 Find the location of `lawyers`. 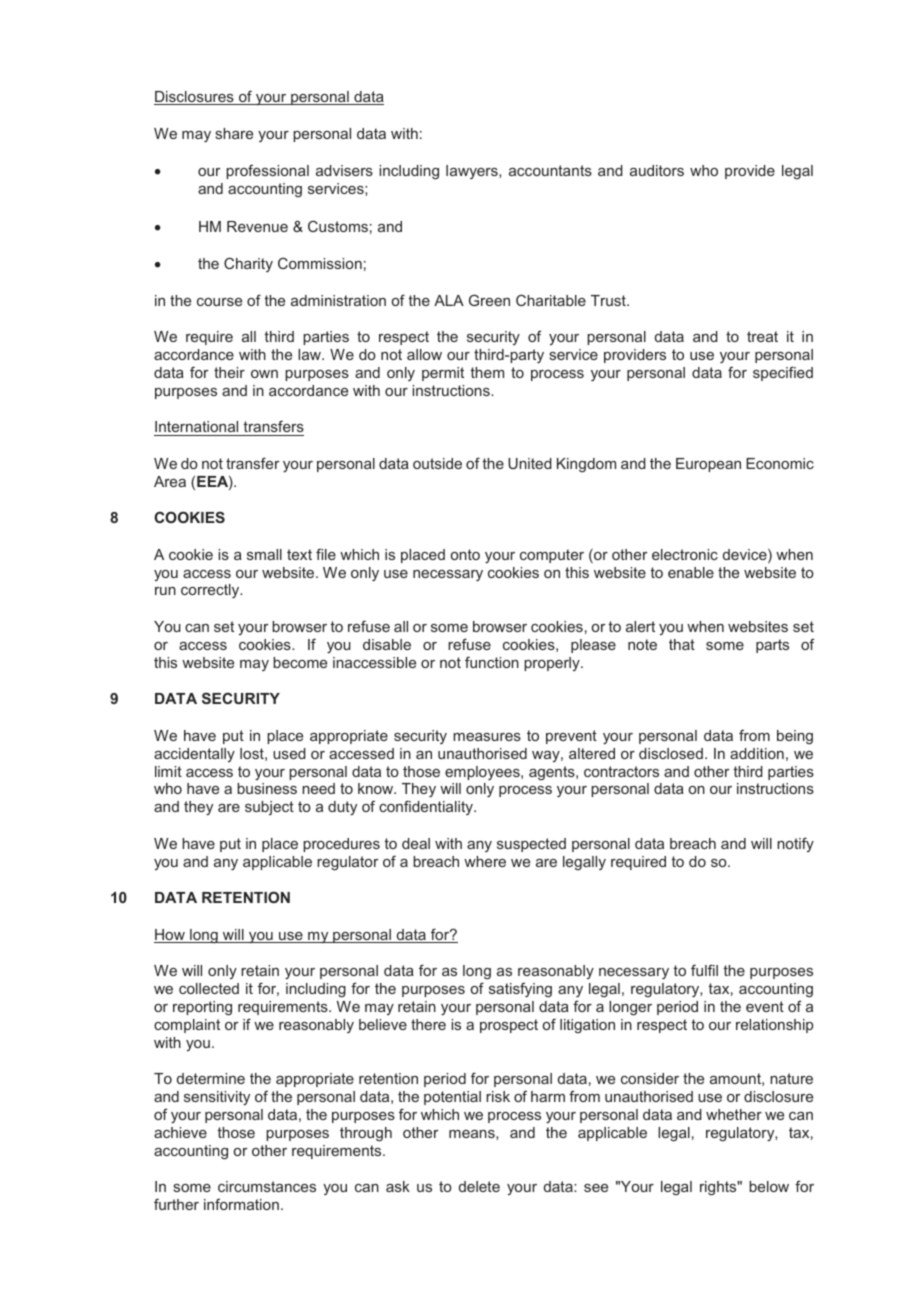

lawyers is located at coordinates (473, 172).
